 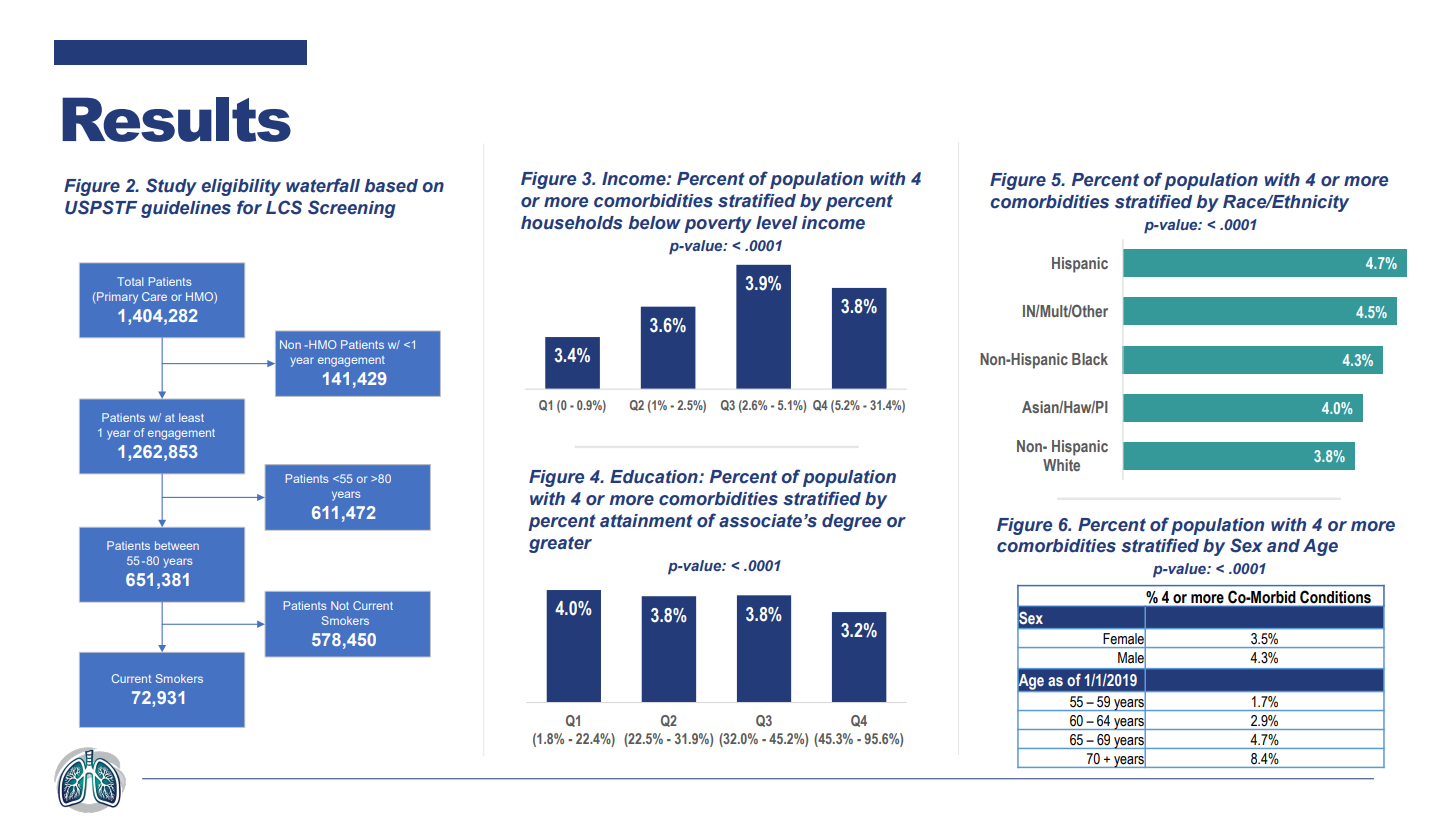 What do you see at coordinates (176, 119) in the screenshot?
I see `Results` at bounding box center [176, 119].
